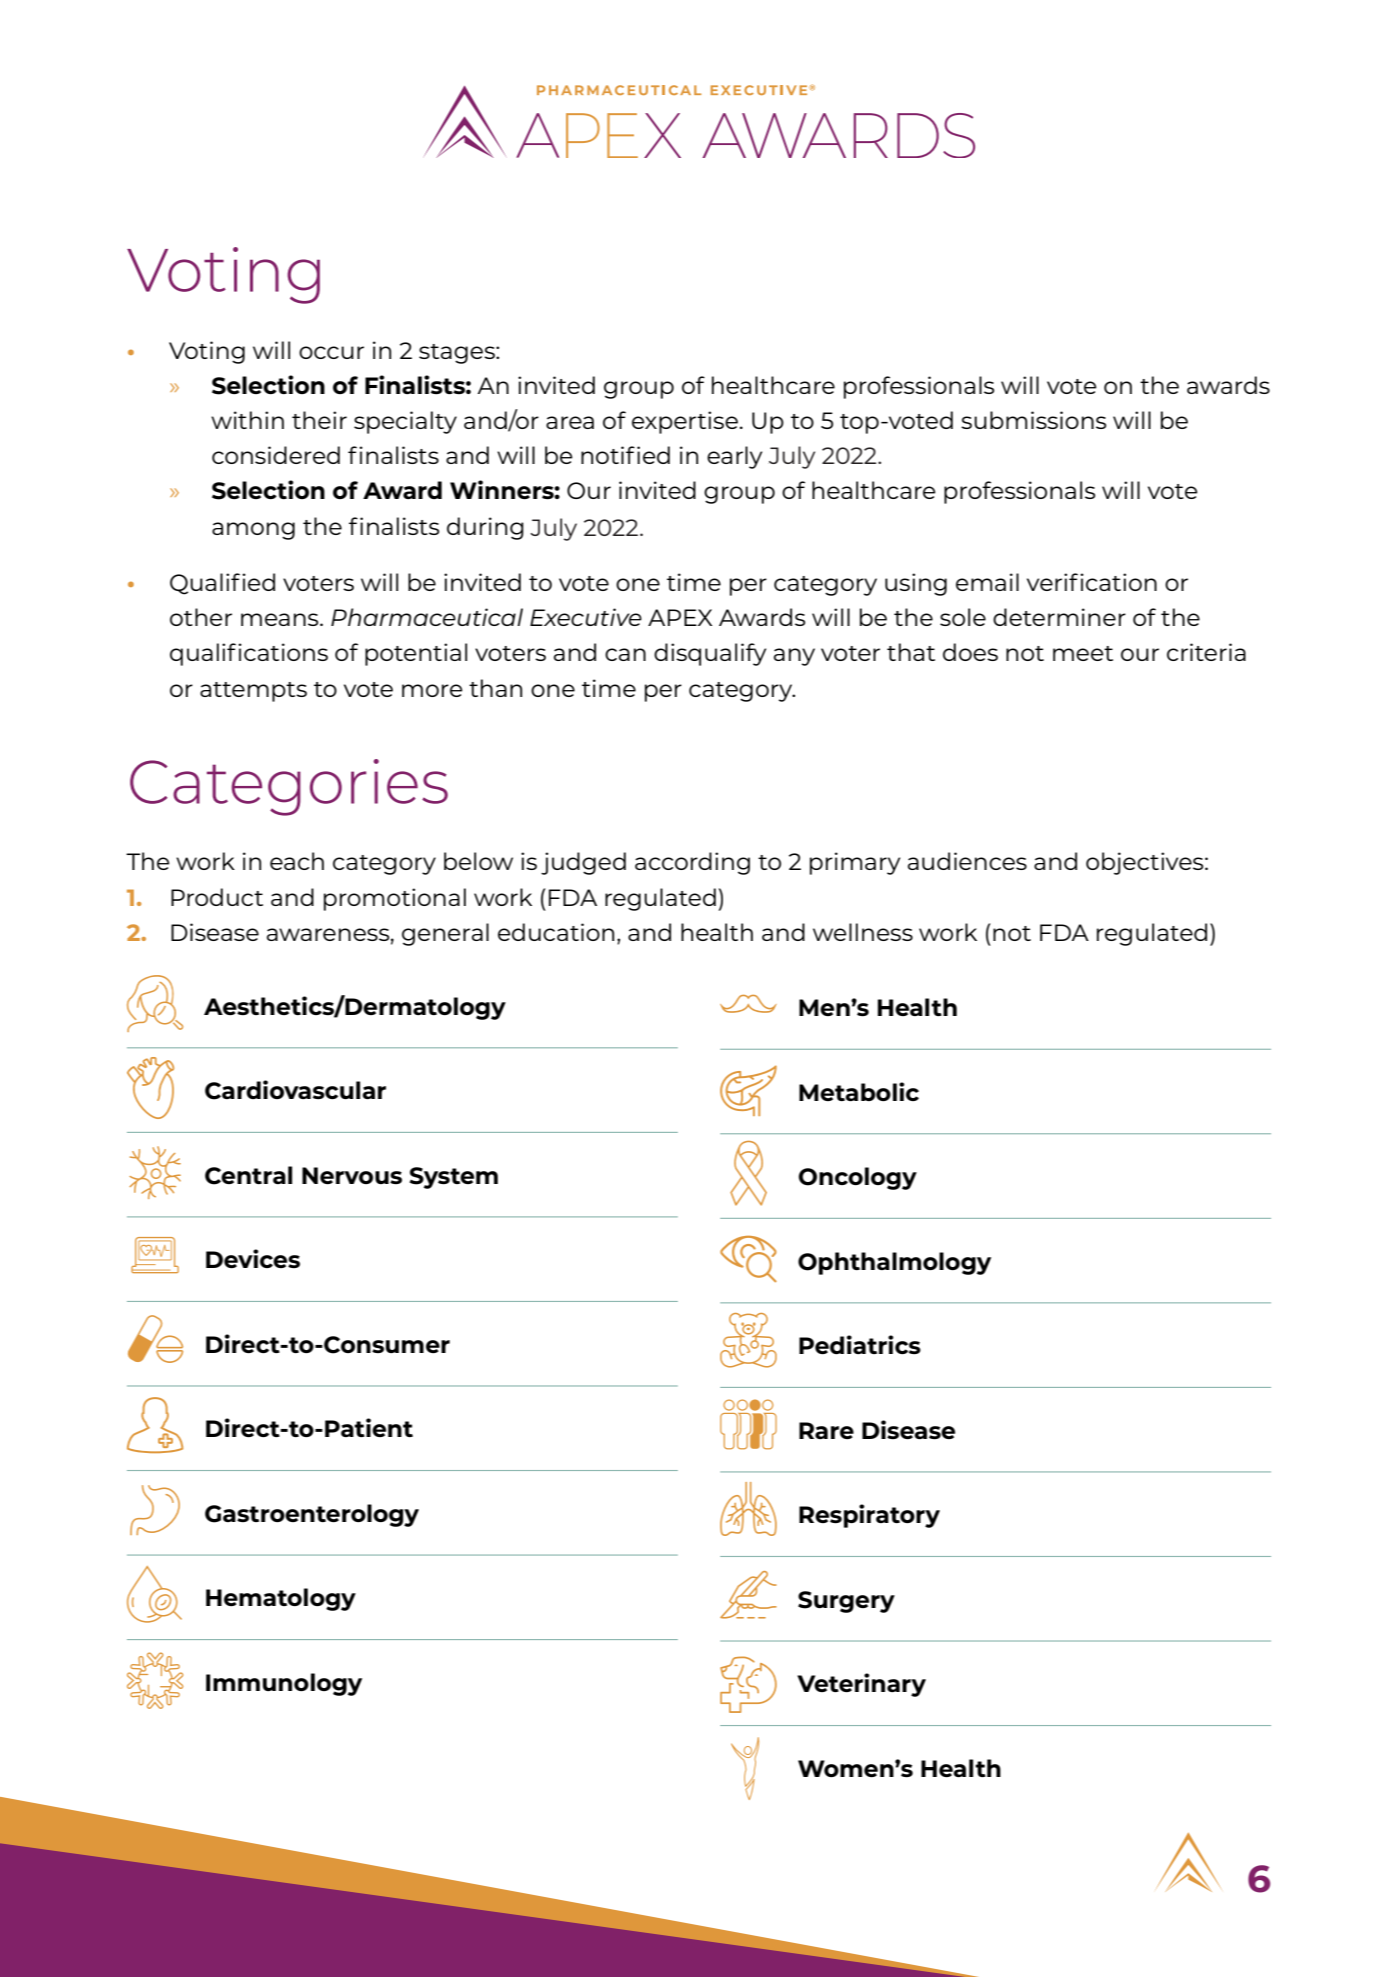  I want to click on Categories, so click(289, 787).
